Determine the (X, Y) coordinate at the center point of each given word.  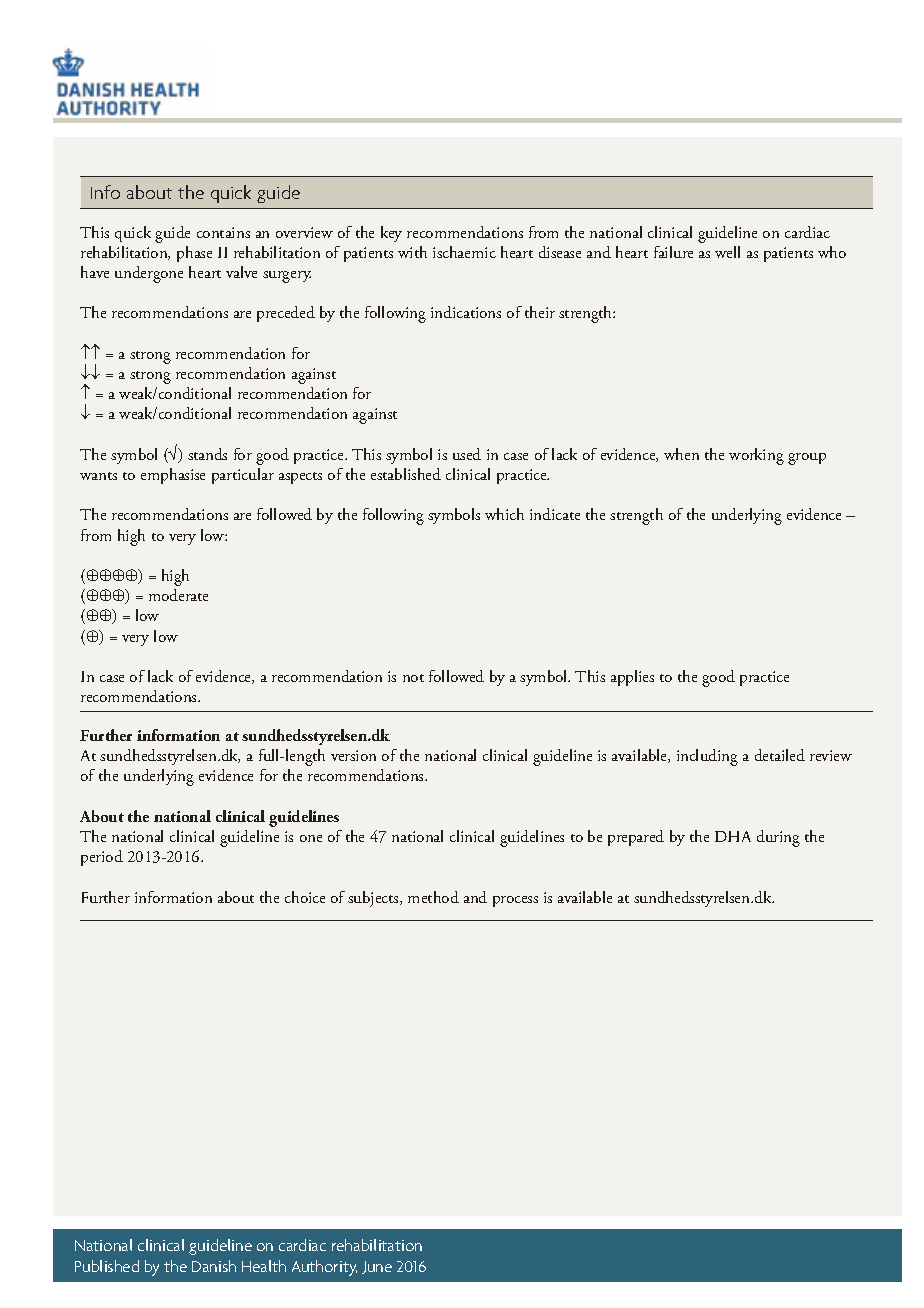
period (102, 858)
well (727, 252)
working (756, 456)
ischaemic (464, 252)
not (413, 678)
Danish (214, 1266)
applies (632, 678)
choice (305, 897)
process (515, 901)
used (467, 454)
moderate (178, 595)
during (778, 838)
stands (207, 454)
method (433, 897)
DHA (733, 836)
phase (194, 254)
